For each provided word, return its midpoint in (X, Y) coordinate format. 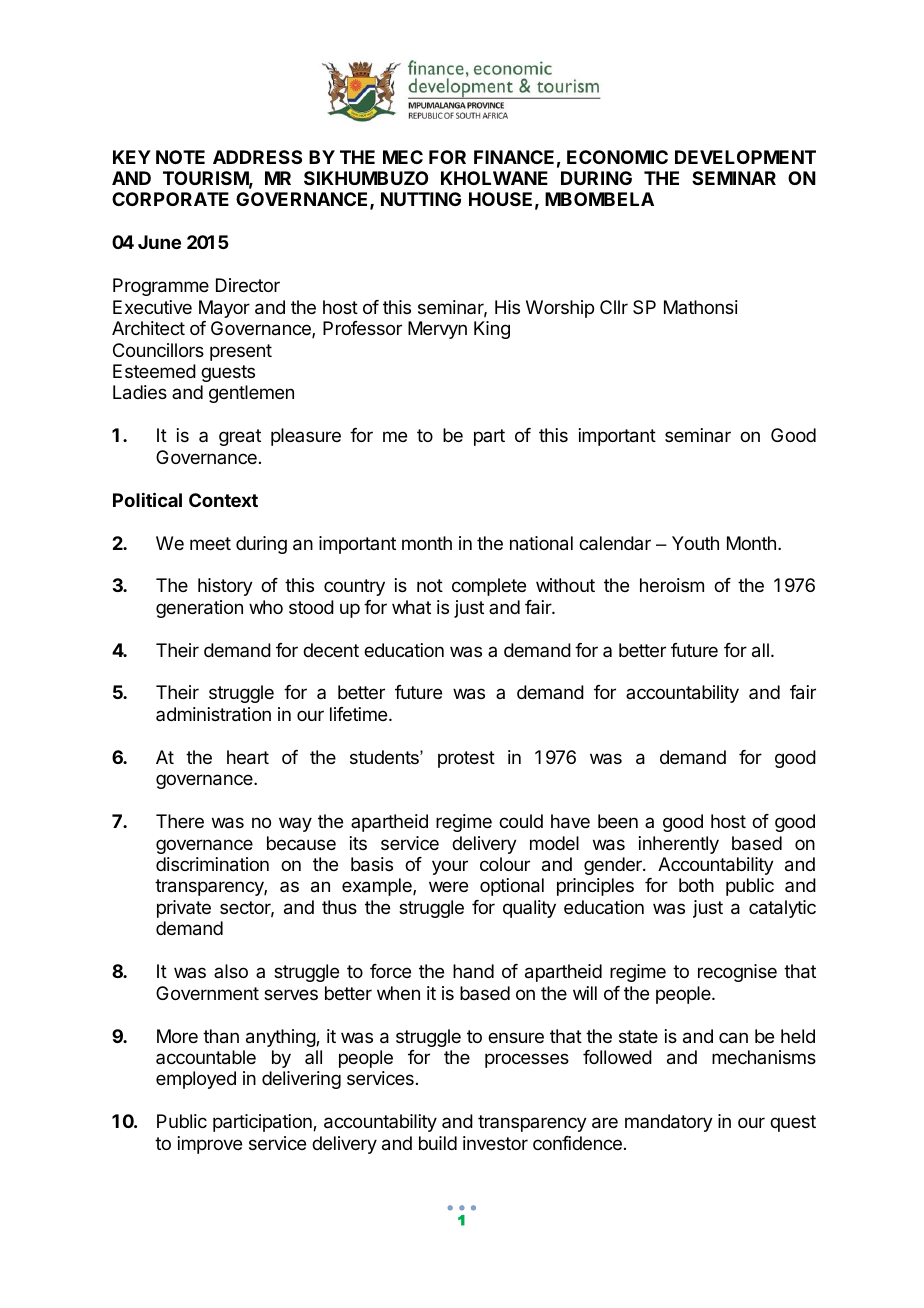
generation (199, 609)
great (240, 437)
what (411, 607)
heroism (672, 585)
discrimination (212, 864)
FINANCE (514, 157)
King (492, 330)
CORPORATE (170, 199)
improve (210, 1145)
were (448, 886)
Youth (695, 543)
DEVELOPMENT (745, 157)
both (696, 885)
